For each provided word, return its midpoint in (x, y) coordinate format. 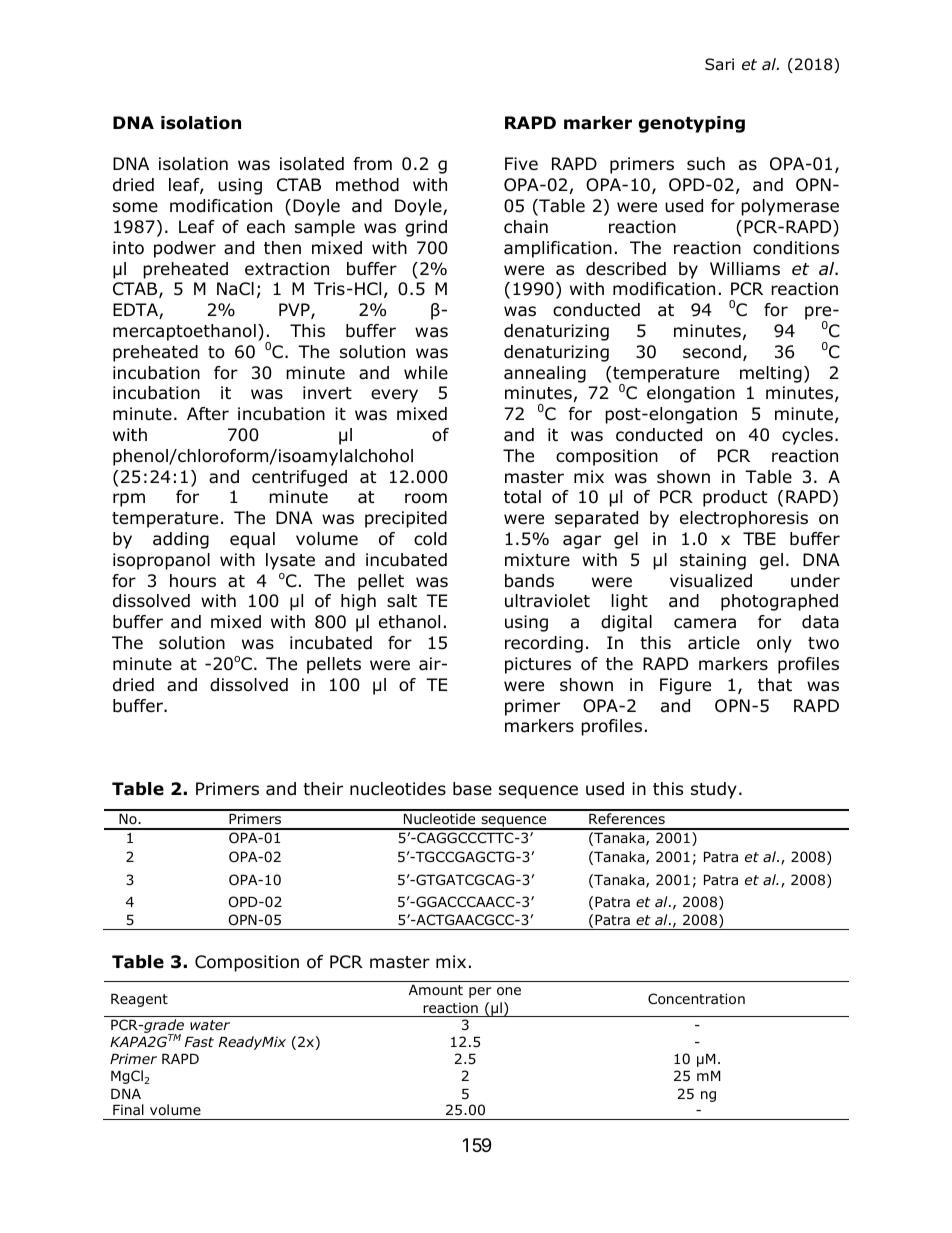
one (509, 991)
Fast (199, 1042)
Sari (719, 64)
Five (521, 163)
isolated (312, 164)
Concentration (696, 999)
